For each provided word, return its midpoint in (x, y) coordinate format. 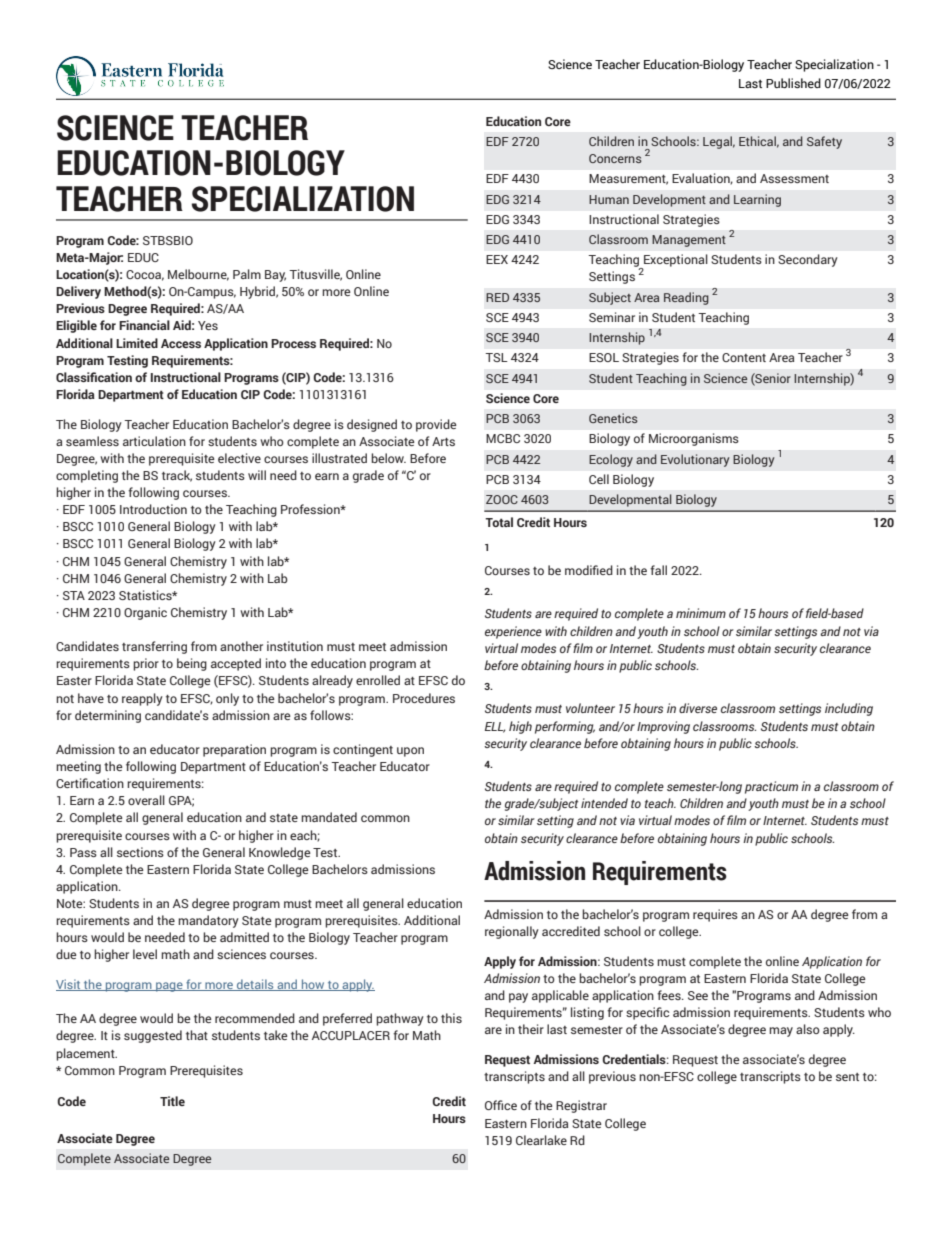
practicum (771, 787)
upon (410, 752)
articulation (154, 441)
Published (793, 83)
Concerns (615, 158)
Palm (247, 274)
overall (146, 800)
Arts (443, 441)
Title (172, 1101)
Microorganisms (694, 439)
